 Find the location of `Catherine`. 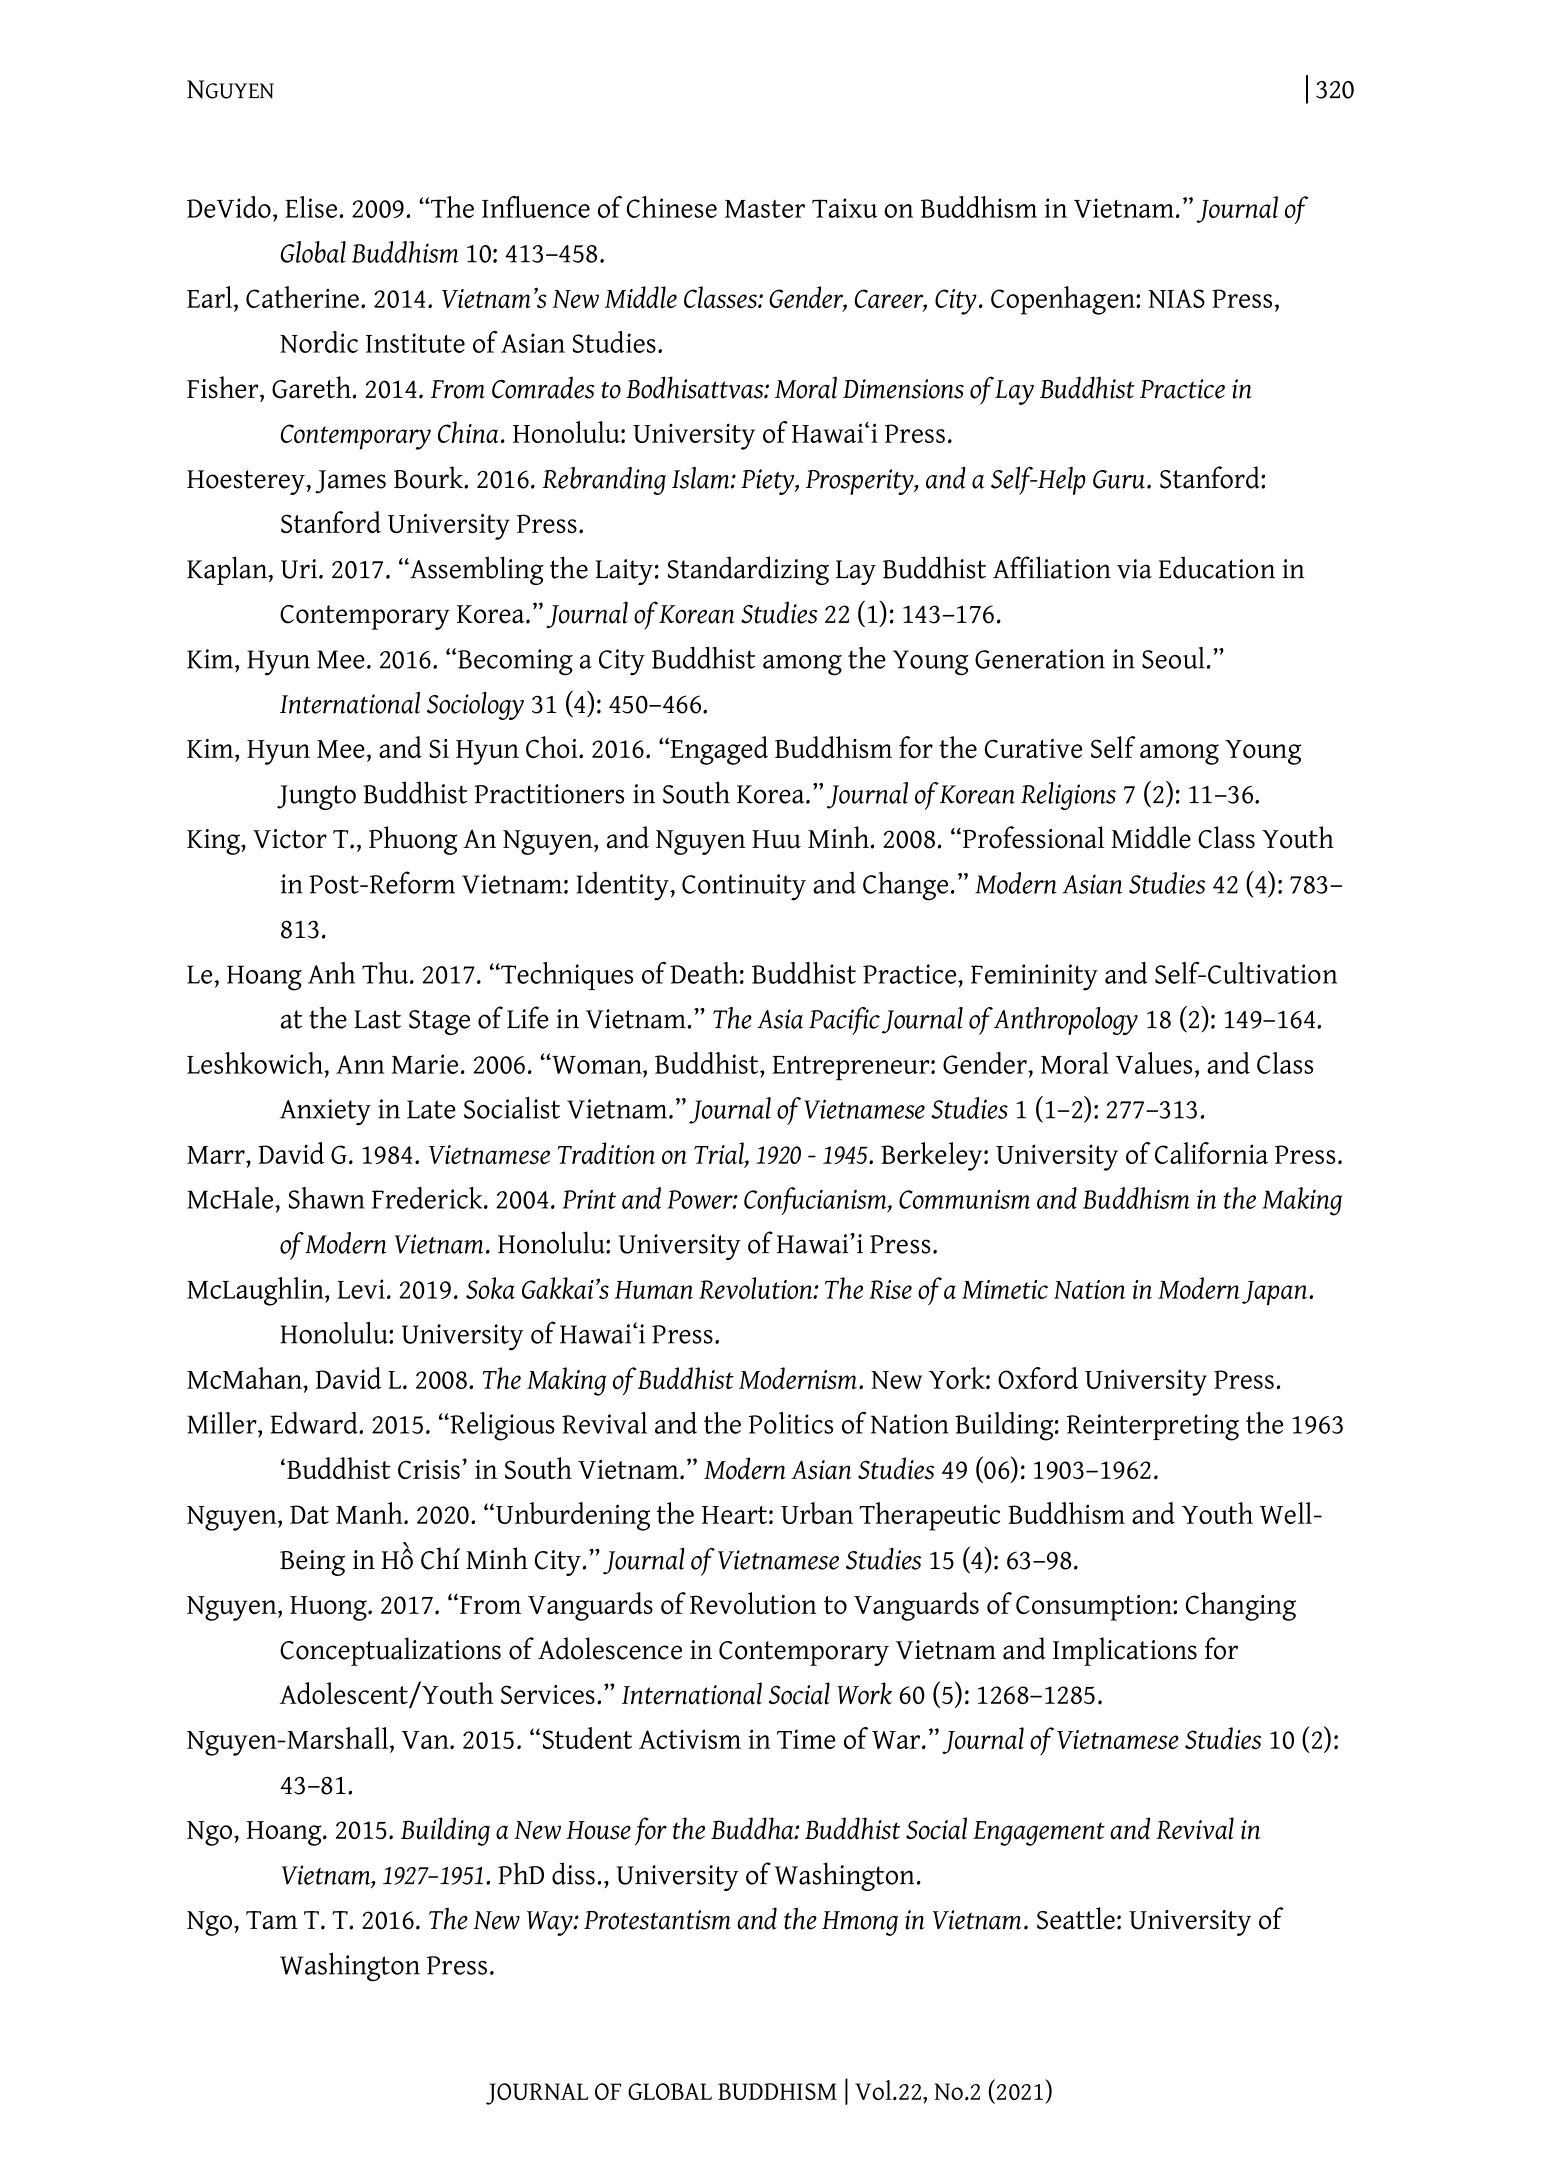

Catherine is located at coordinates (302, 297).
